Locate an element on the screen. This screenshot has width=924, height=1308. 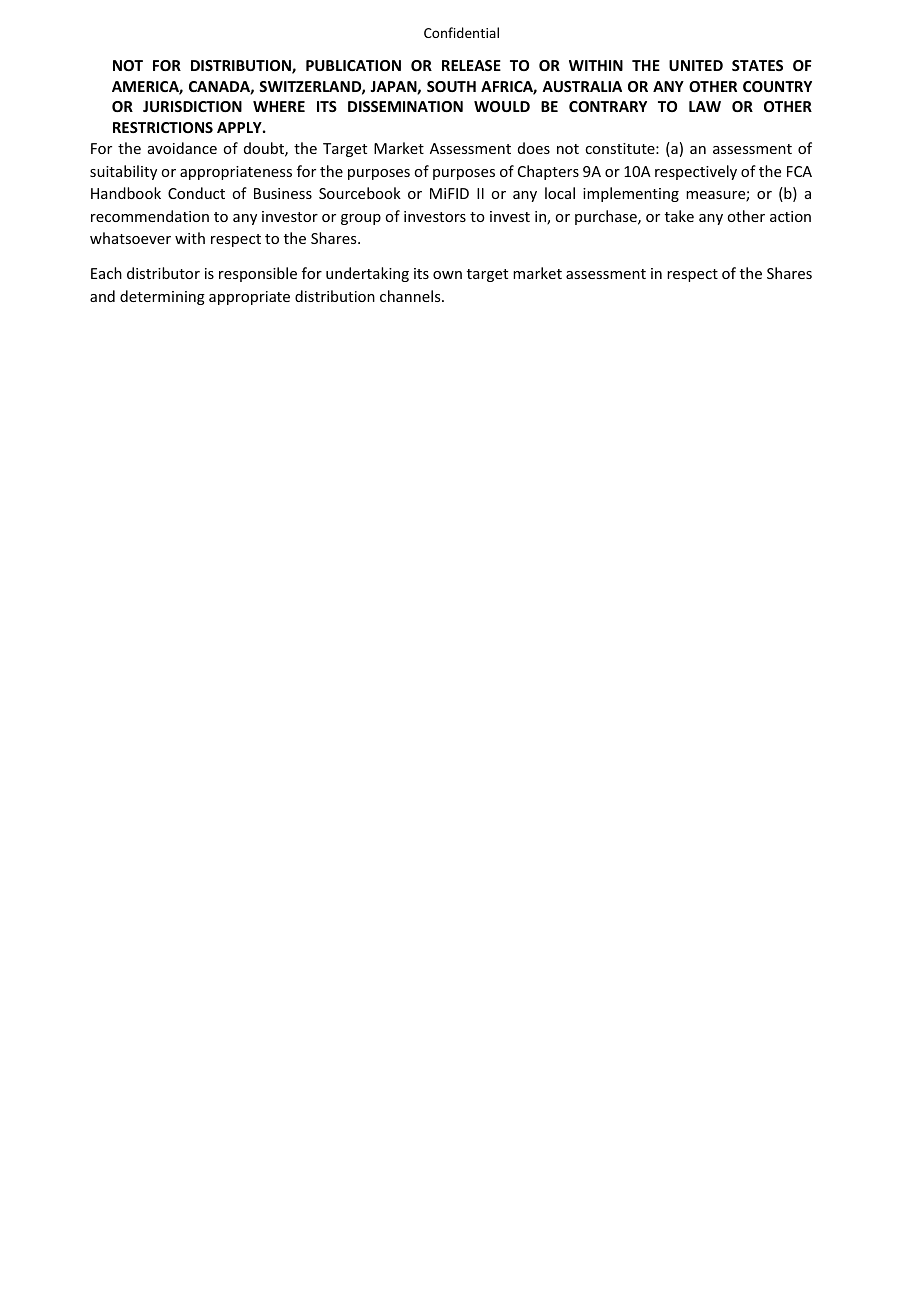
channels is located at coordinates (411, 296).
